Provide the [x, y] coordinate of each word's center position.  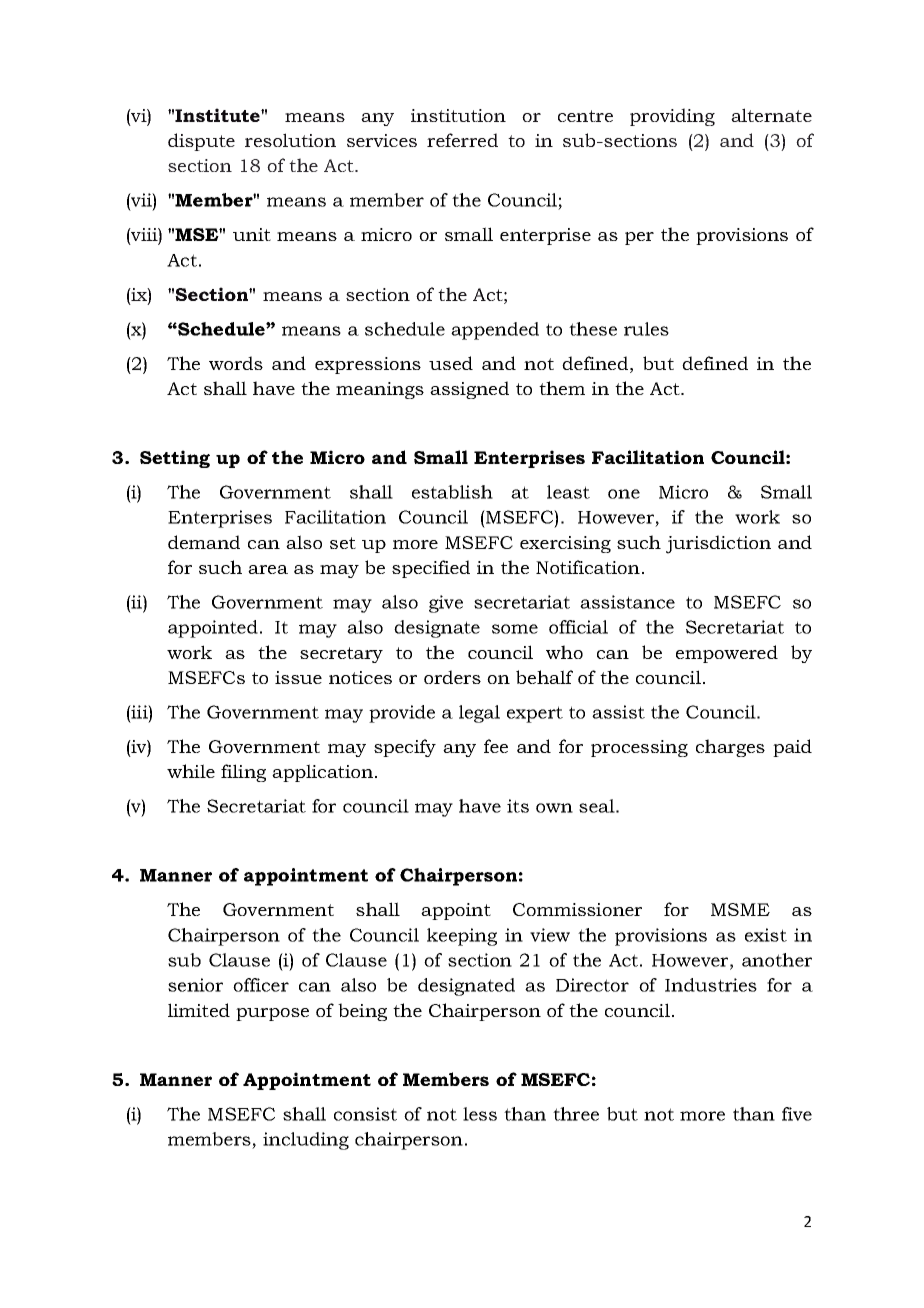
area [268, 569]
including [306, 1141]
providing [672, 117]
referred [462, 140]
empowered [727, 654]
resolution [290, 140]
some [515, 629]
